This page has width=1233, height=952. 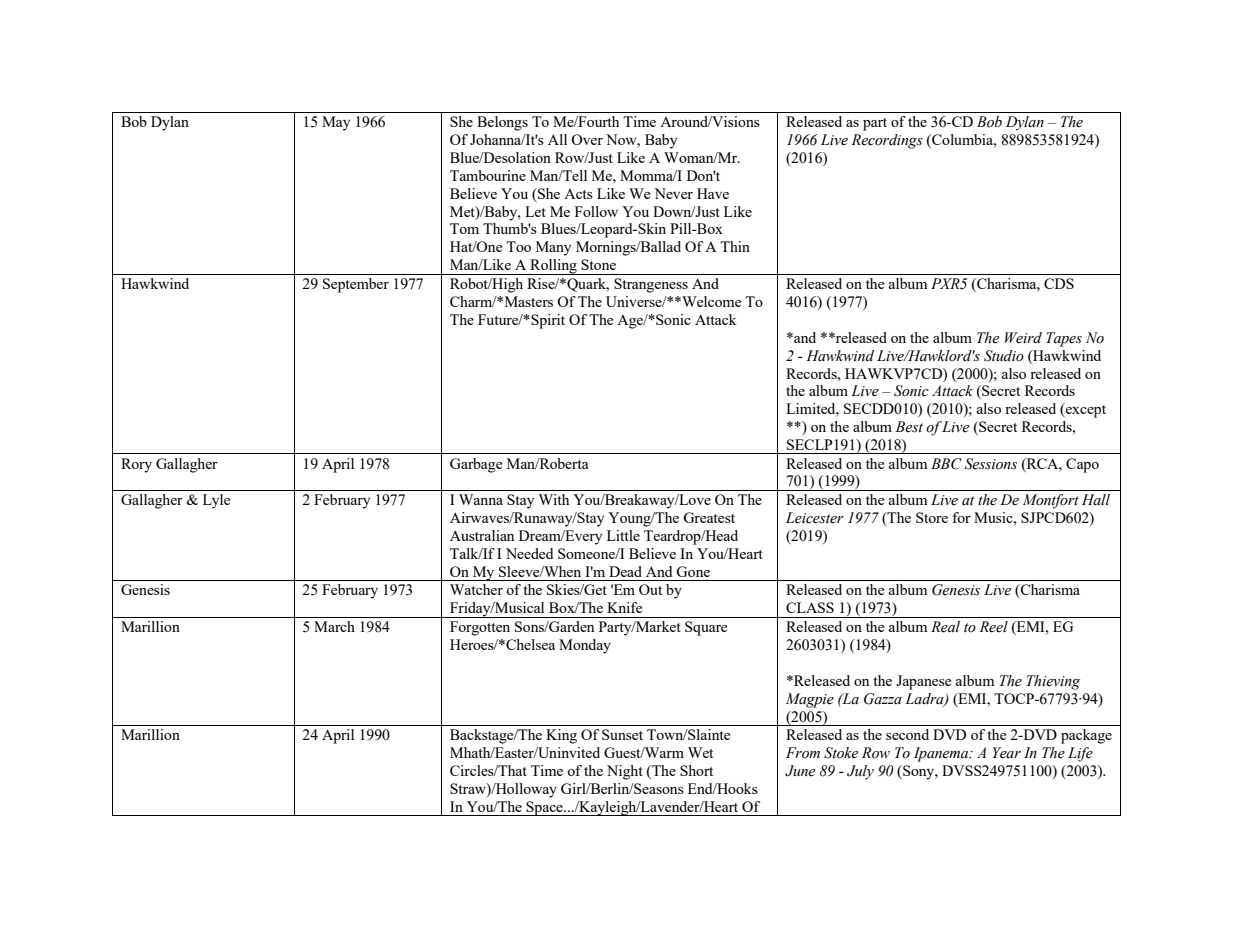 I want to click on Wet, so click(x=700, y=752).
